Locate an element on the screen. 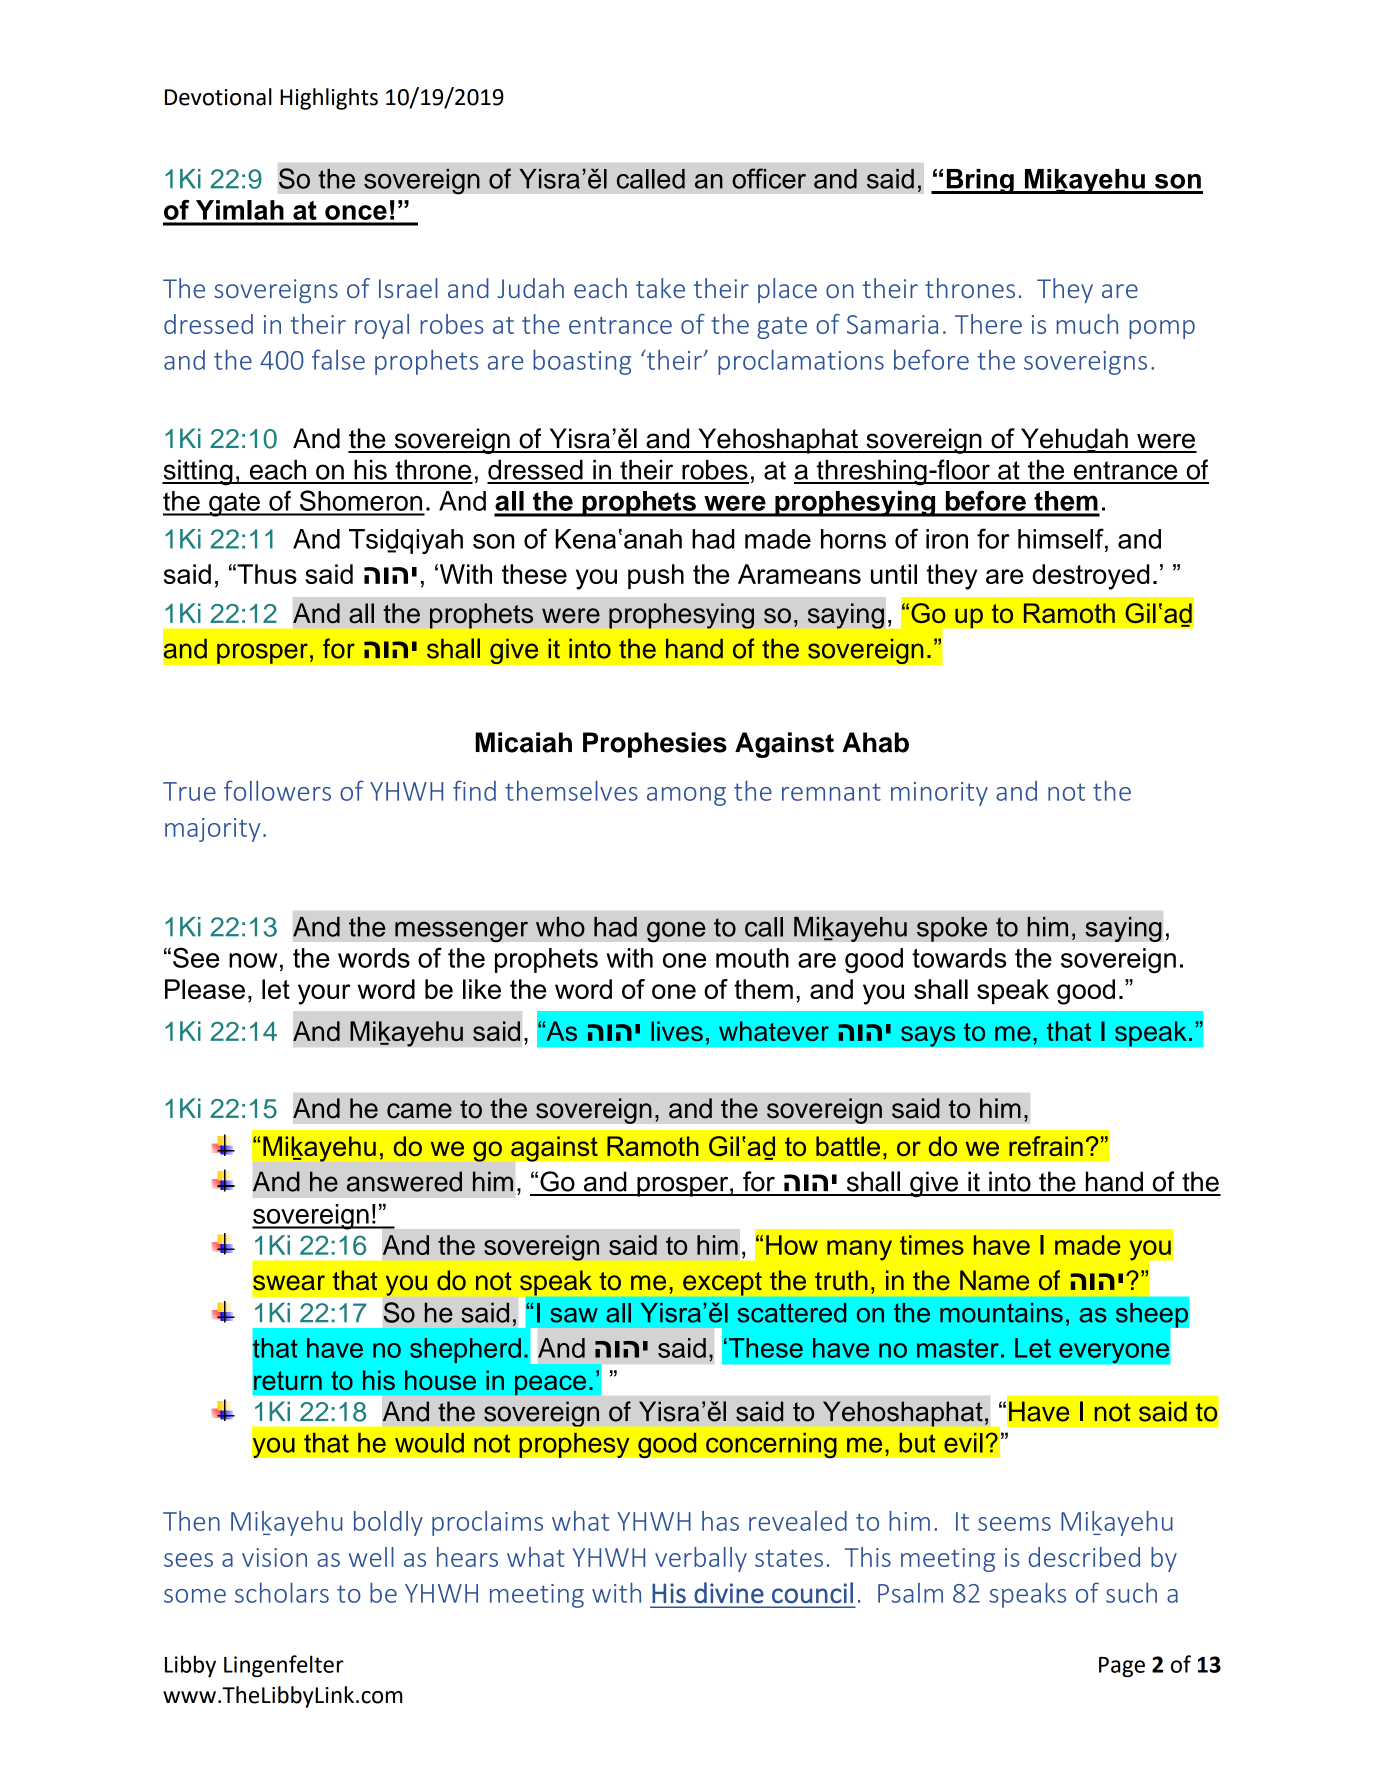  destroyed is located at coordinates (1090, 577).
